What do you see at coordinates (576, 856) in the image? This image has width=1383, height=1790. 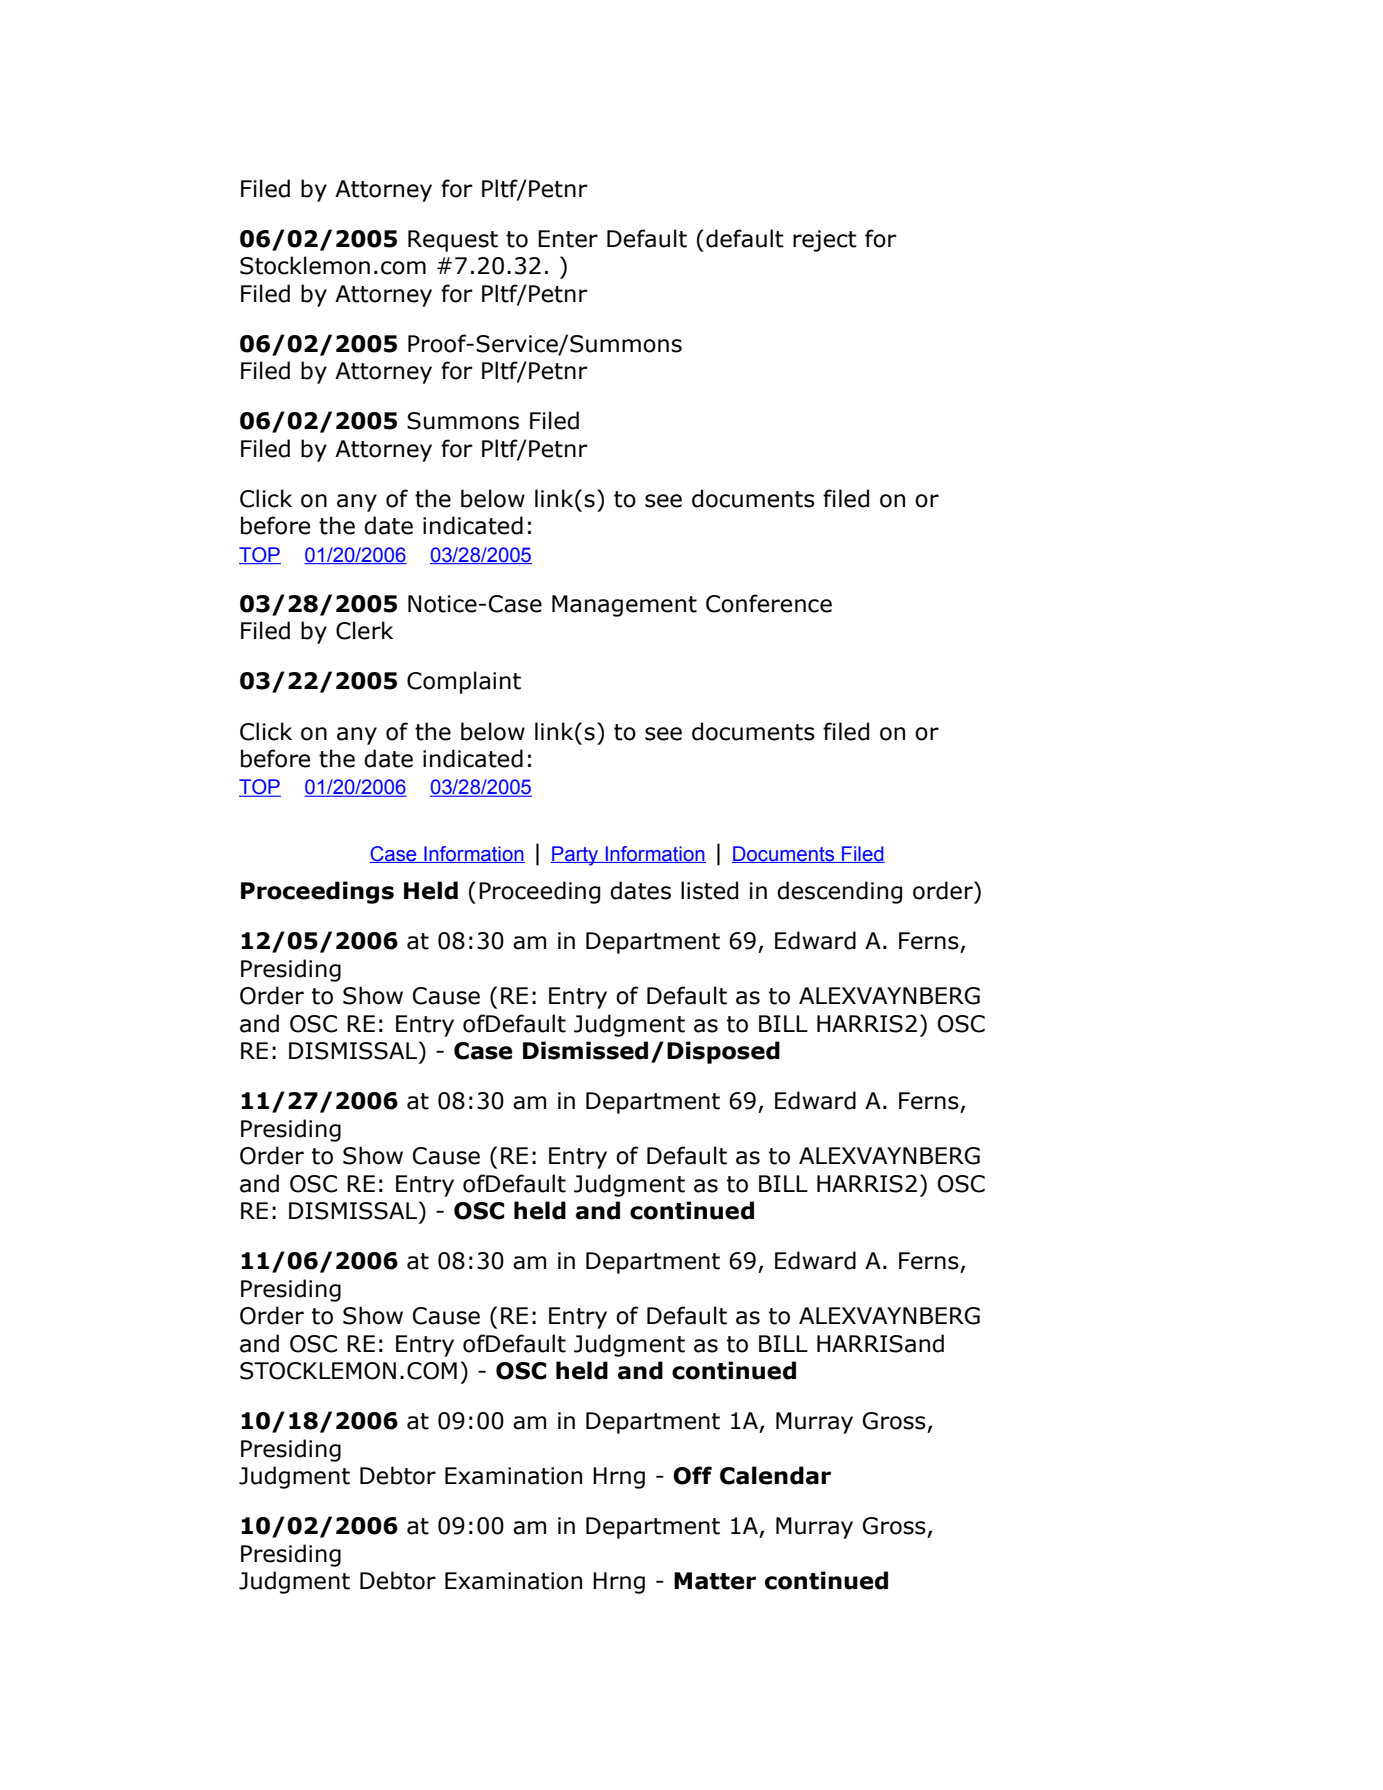 I see `Party` at bounding box center [576, 856].
